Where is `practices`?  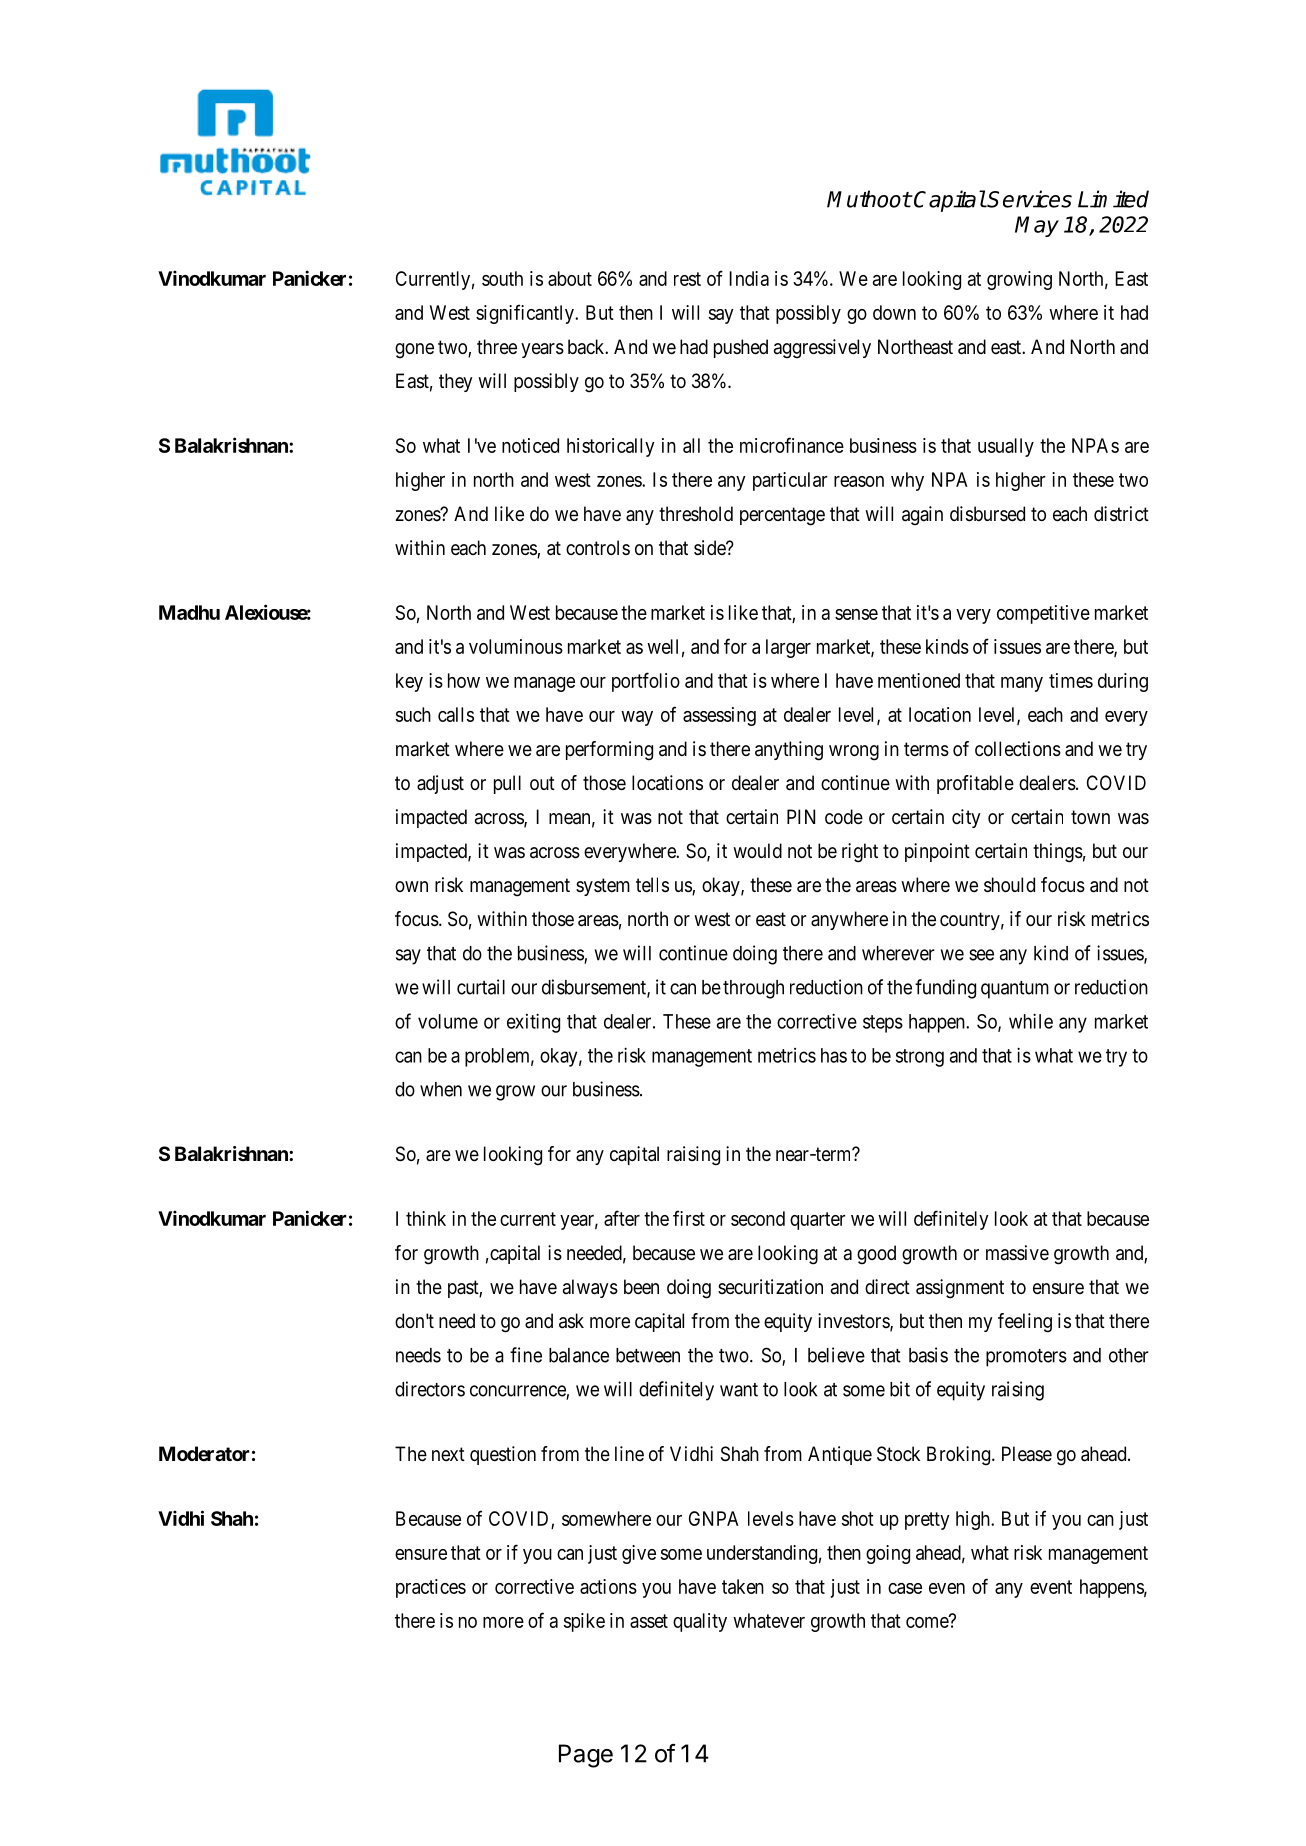 practices is located at coordinates (431, 1588).
